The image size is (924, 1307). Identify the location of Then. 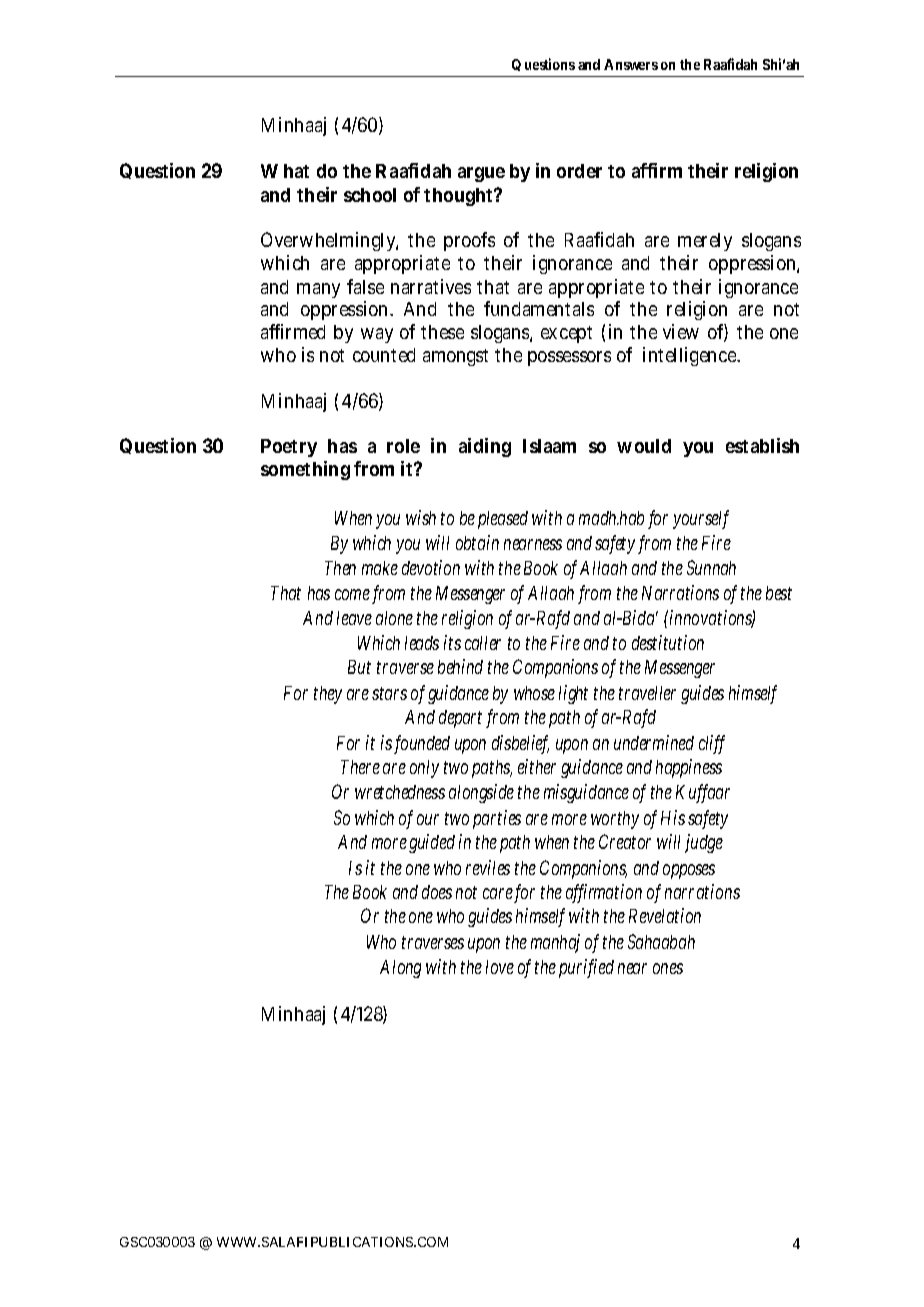
(340, 568).
